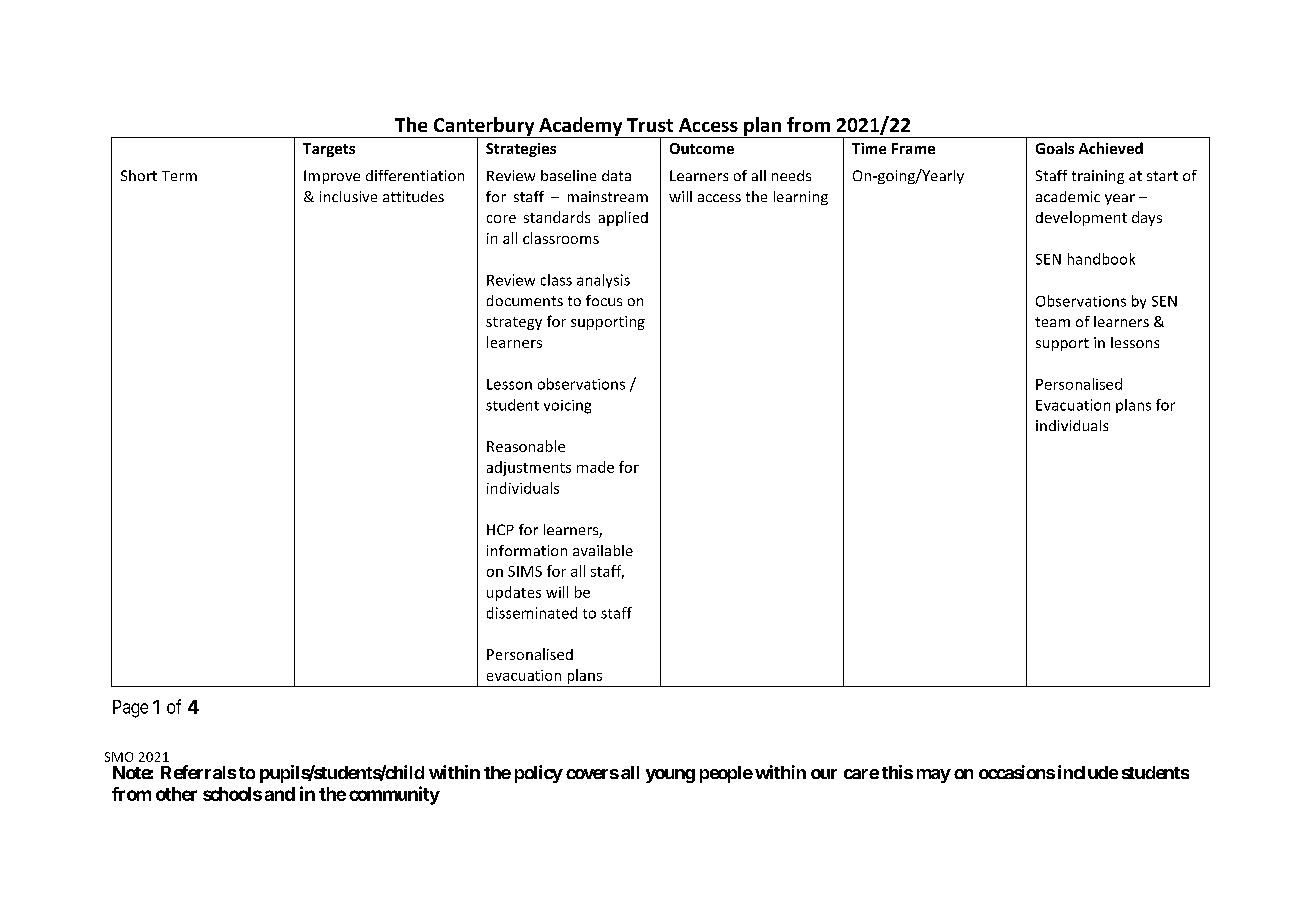 This screenshot has height=924, width=1307. Describe the element at coordinates (1055, 148) in the screenshot. I see `Goals` at that location.
